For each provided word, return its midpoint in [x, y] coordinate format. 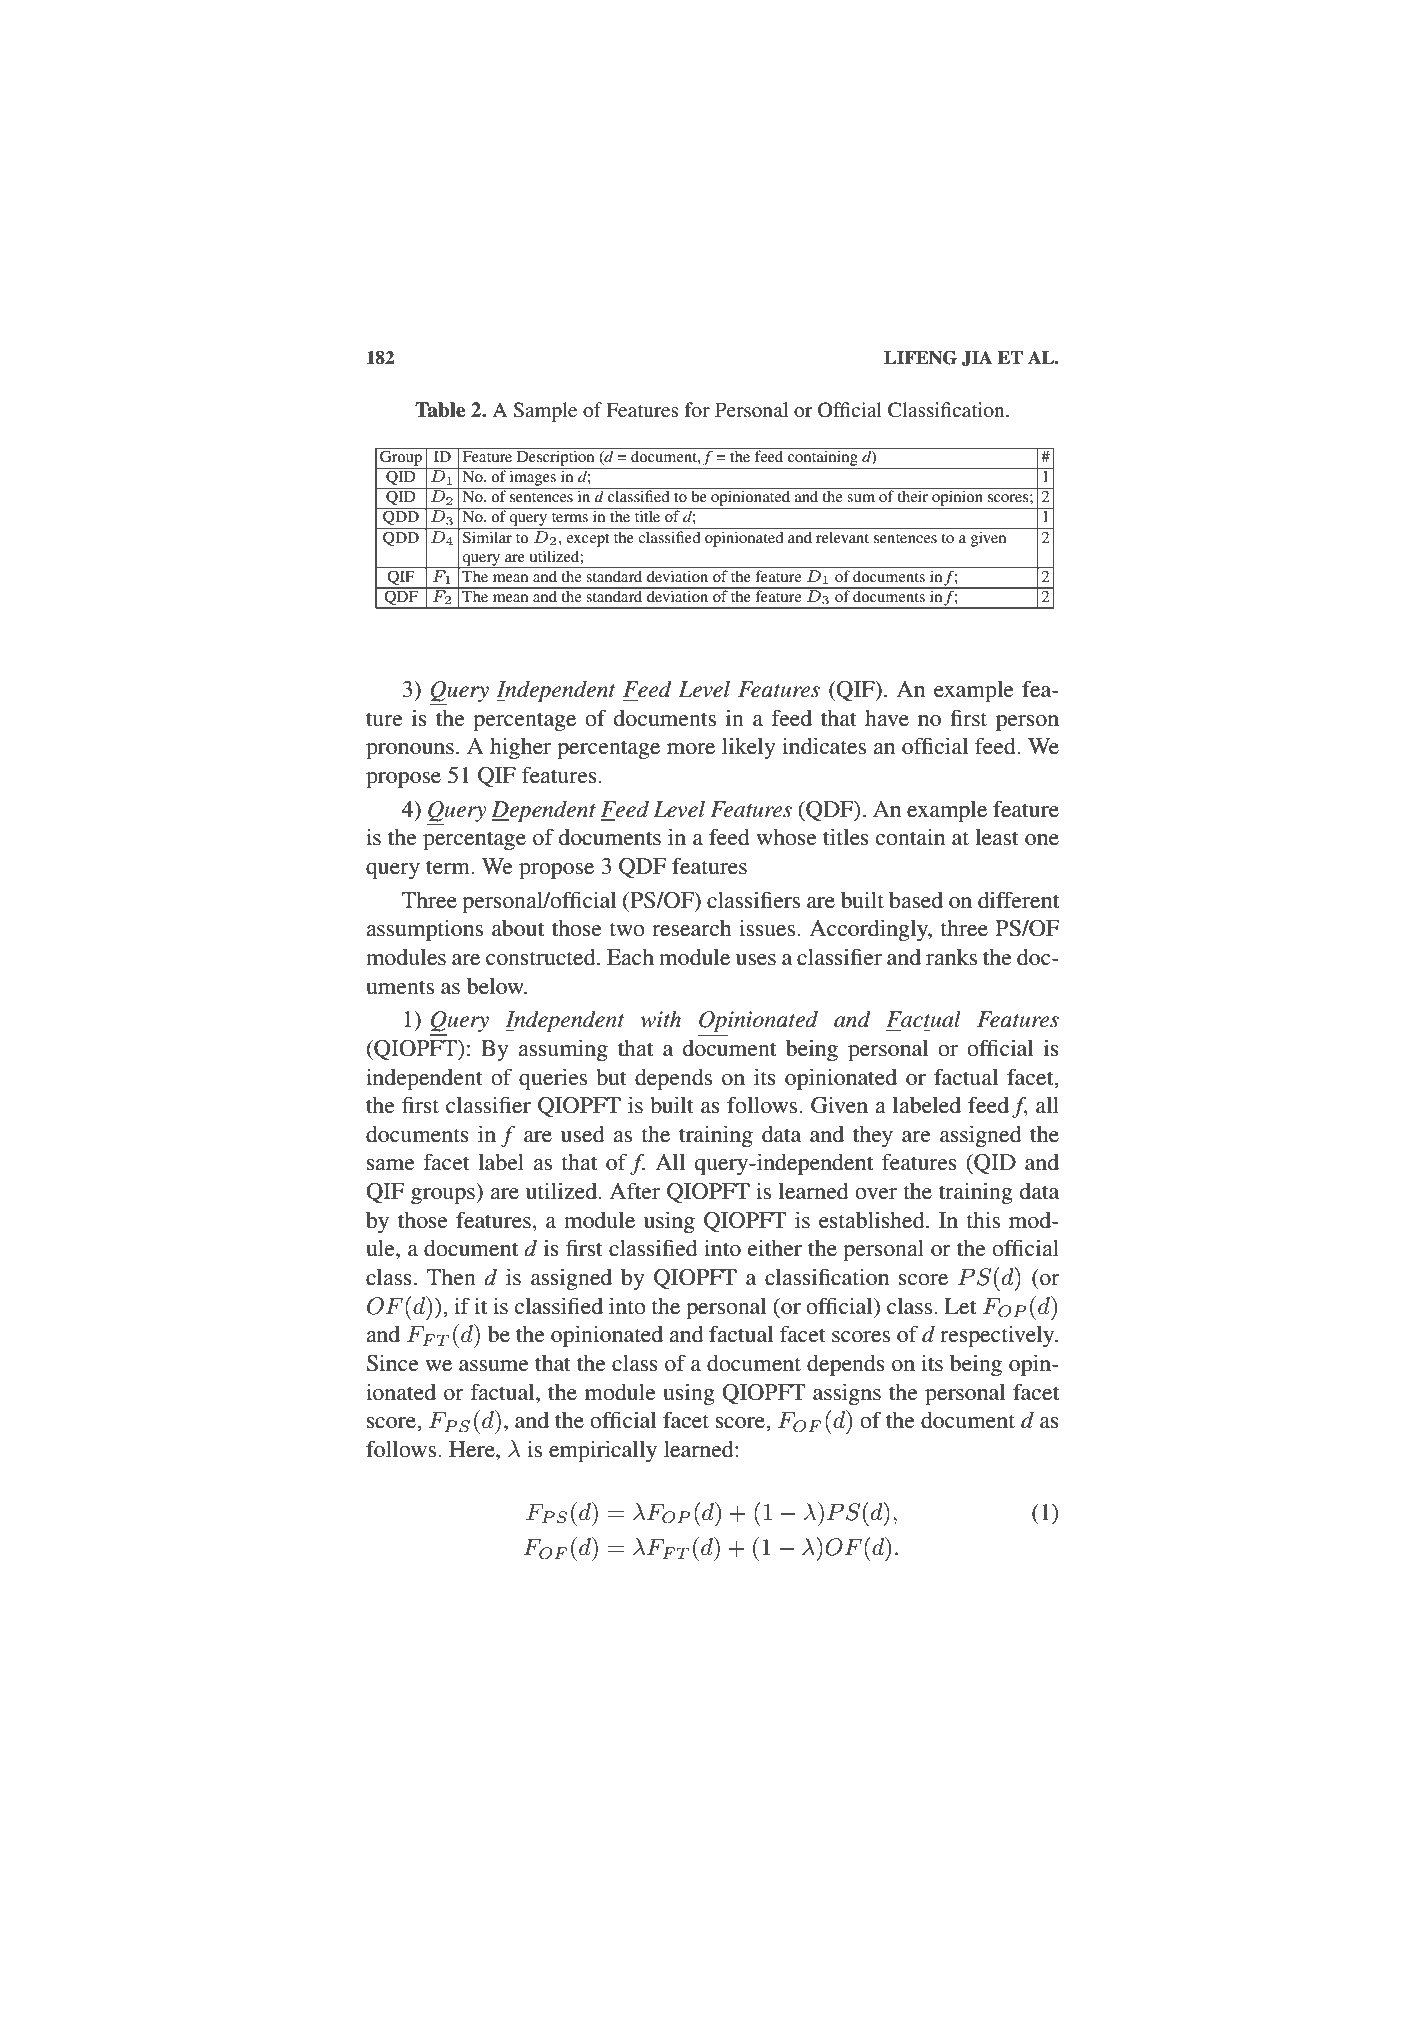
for [697, 410]
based [916, 900]
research [691, 928]
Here [473, 1449]
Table [440, 410]
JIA [977, 358]
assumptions [424, 931]
